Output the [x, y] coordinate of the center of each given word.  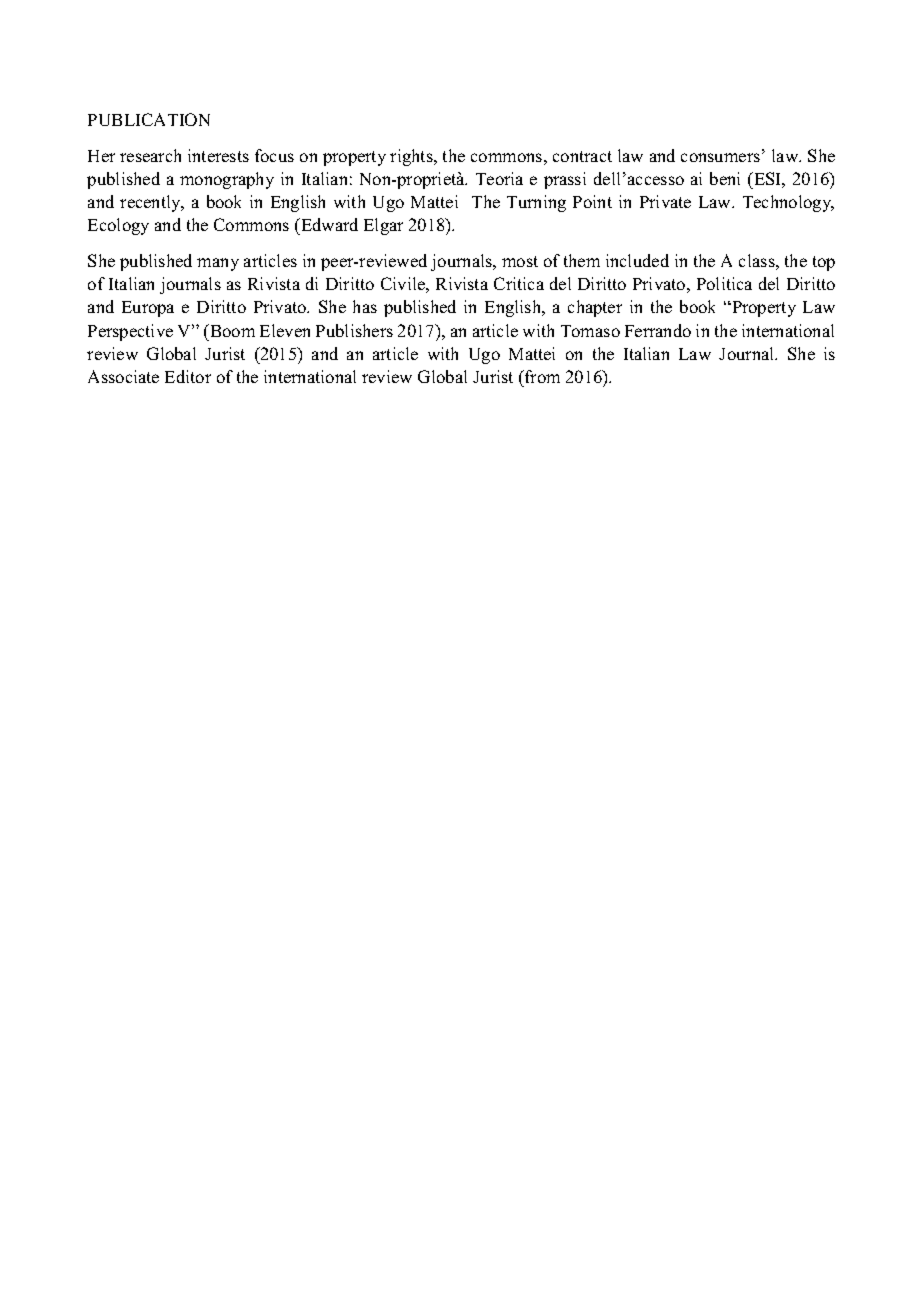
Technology [788, 203]
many [218, 264]
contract [582, 156]
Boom [231, 330]
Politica [724, 283]
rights [412, 157]
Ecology [118, 226]
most [520, 261]
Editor [188, 376]
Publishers [354, 330]
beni [725, 178]
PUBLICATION [149, 119]
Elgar [383, 226]
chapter [595, 308]
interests [218, 155]
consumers [720, 157]
